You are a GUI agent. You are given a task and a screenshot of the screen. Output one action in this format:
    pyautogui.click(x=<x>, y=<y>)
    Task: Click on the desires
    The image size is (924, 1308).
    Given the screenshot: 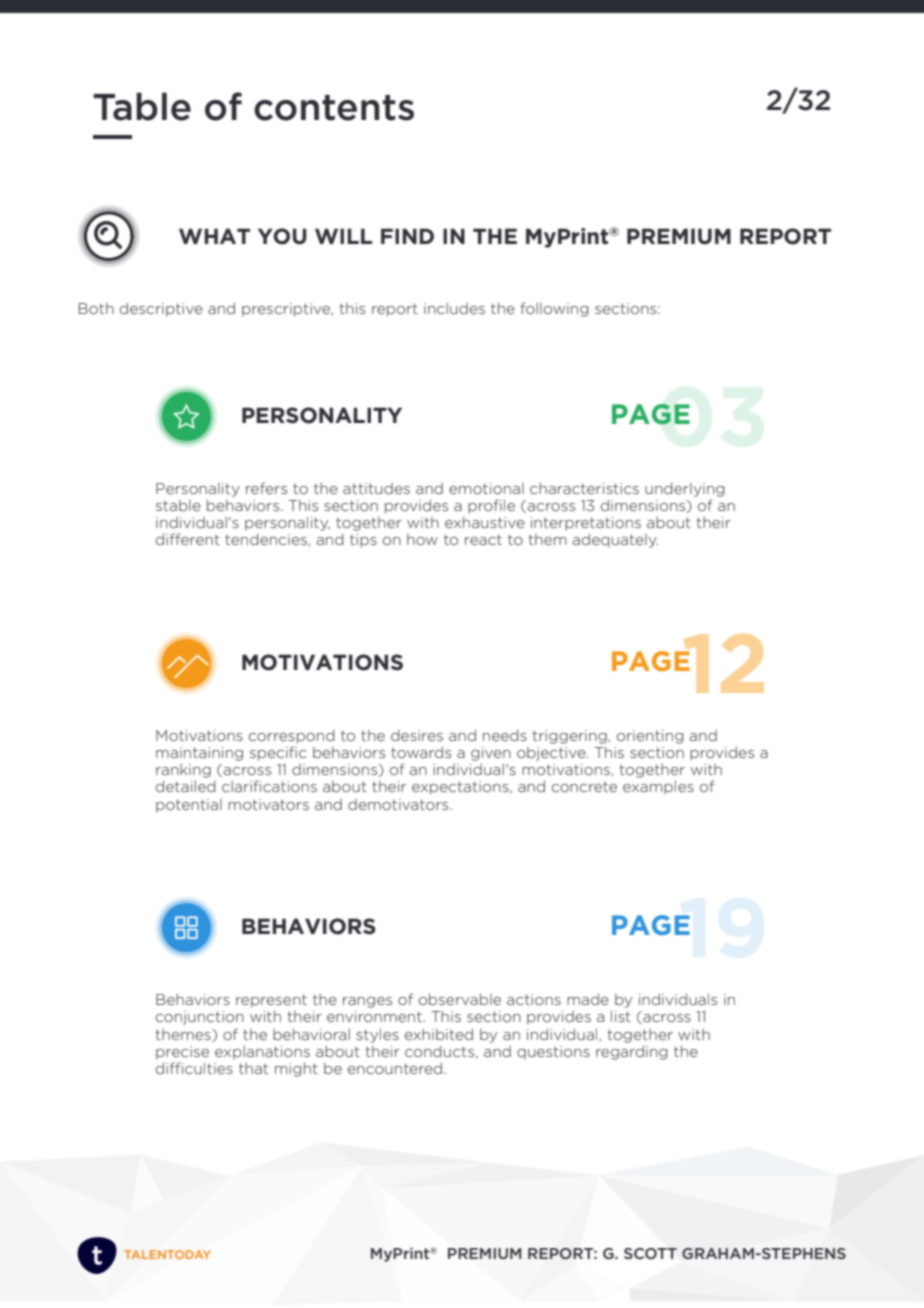 What is the action you would take?
    pyautogui.click(x=417, y=735)
